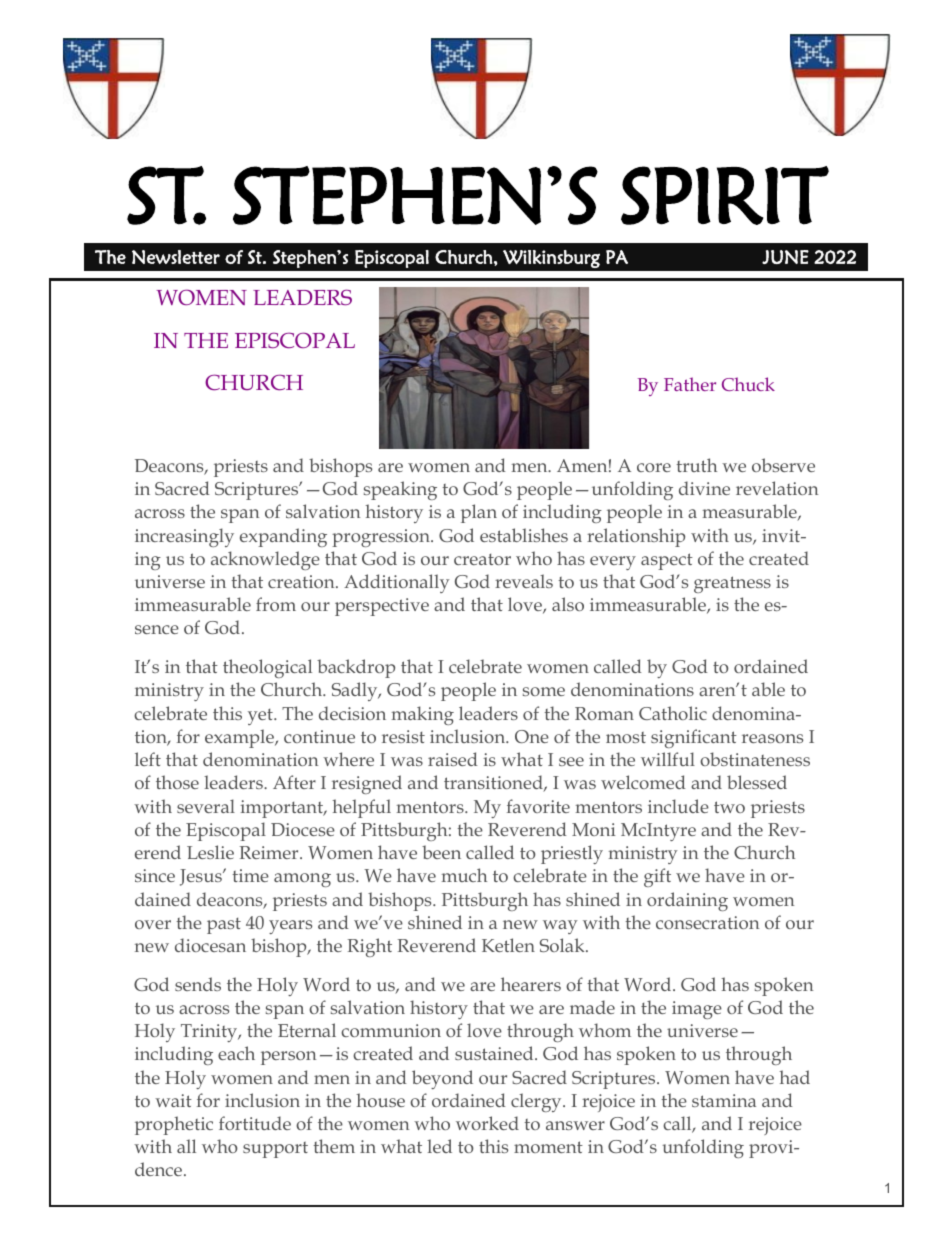 This image has width=952, height=1233. Describe the element at coordinates (176, 257) in the image. I see `Newsletter` at that location.
